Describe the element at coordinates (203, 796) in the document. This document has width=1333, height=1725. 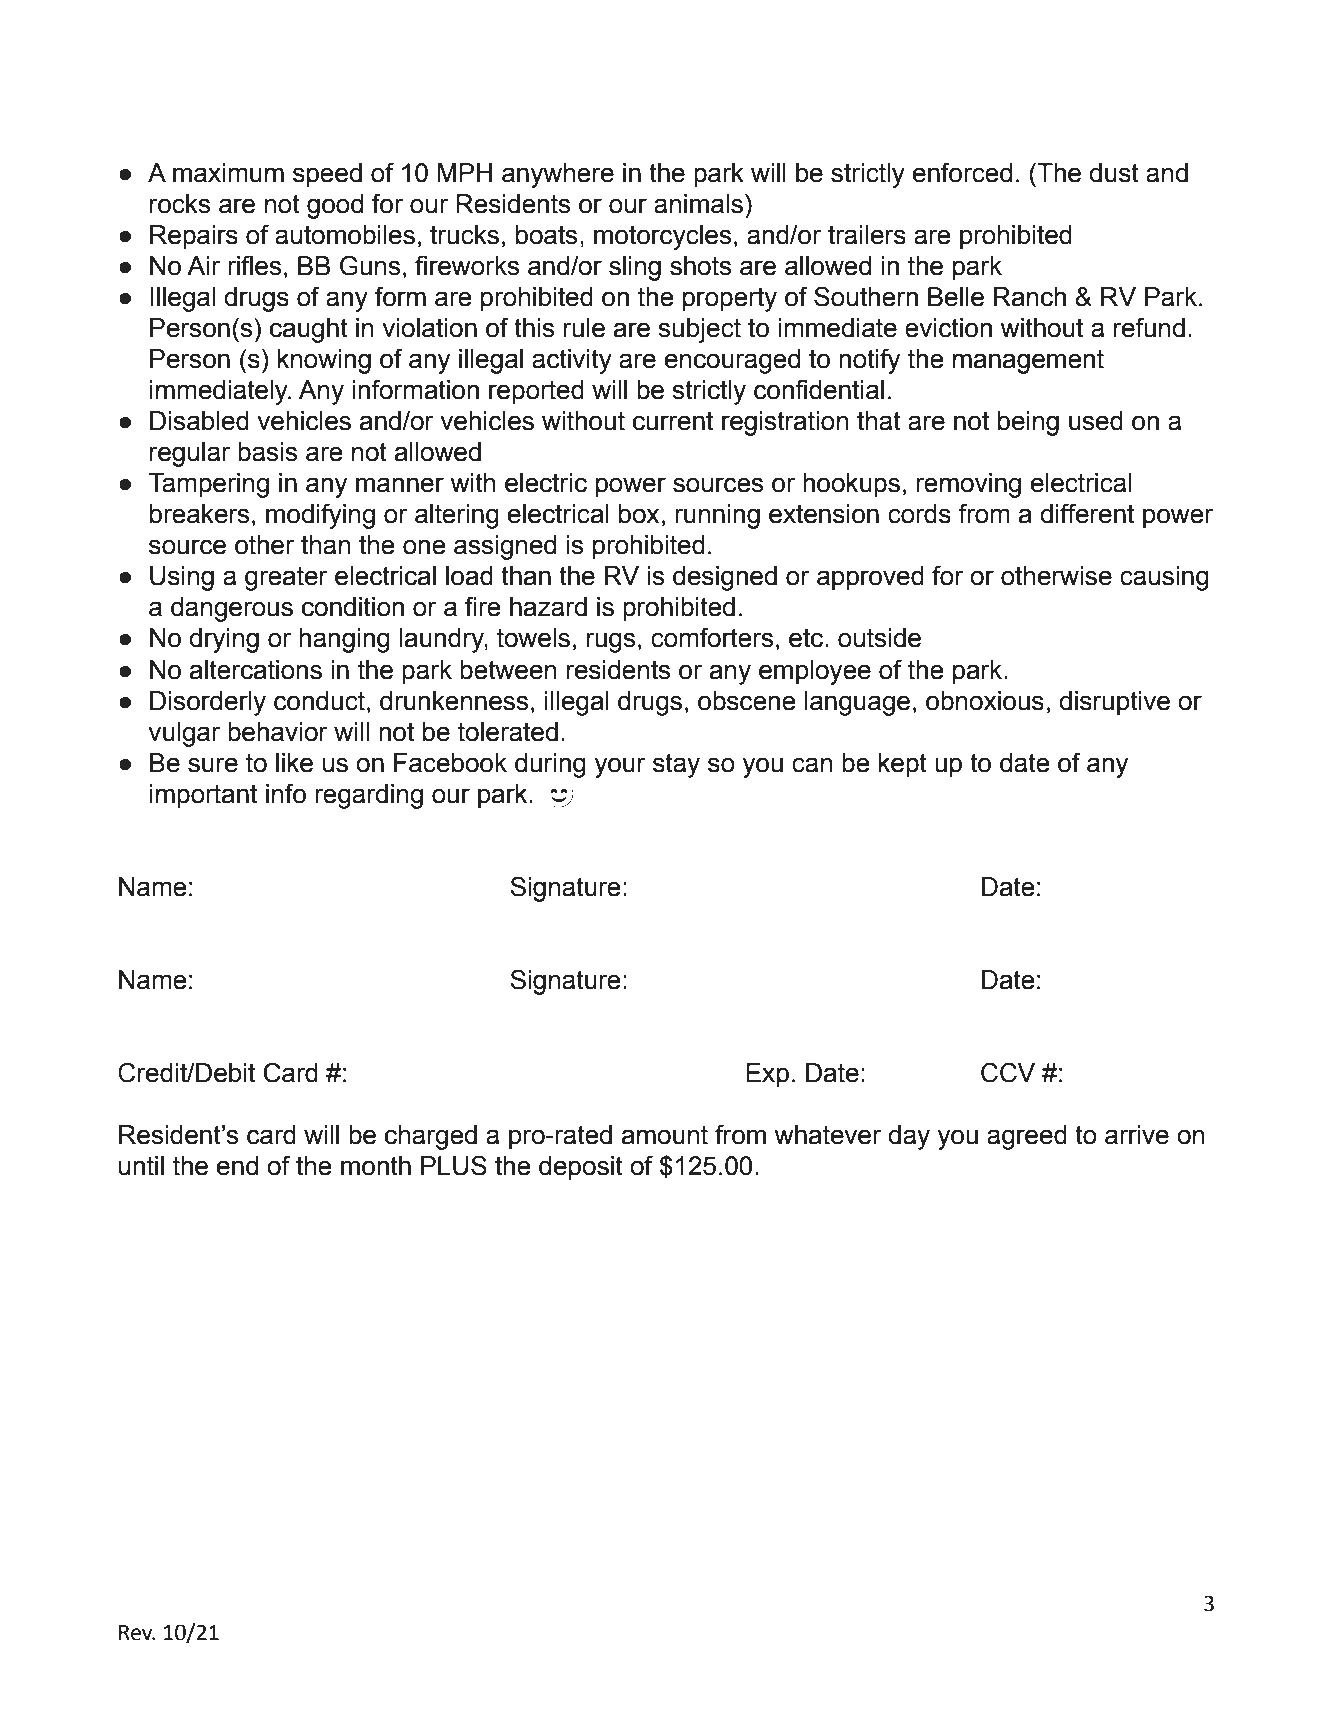
I see `important` at that location.
